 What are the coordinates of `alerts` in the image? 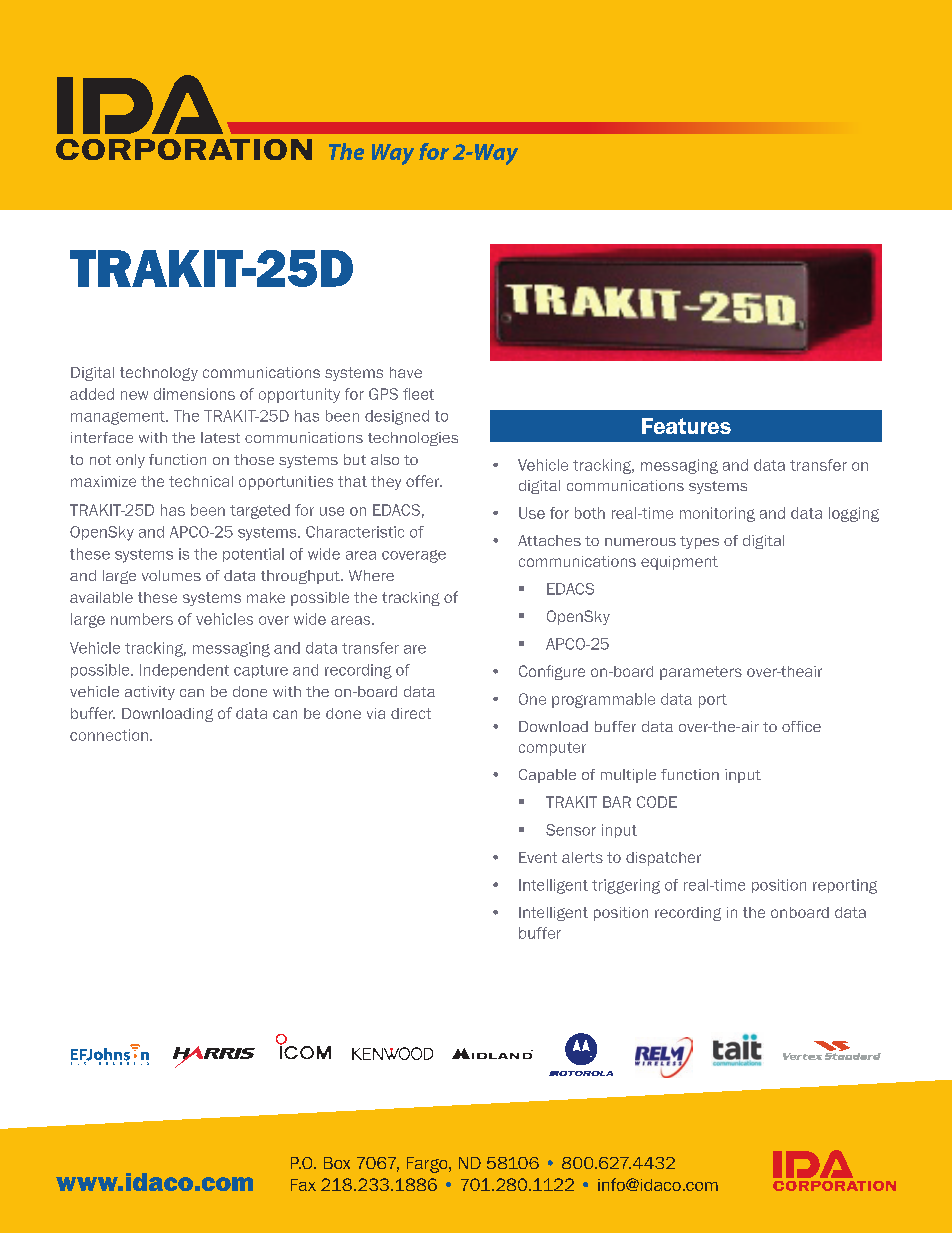 It's located at (582, 857).
